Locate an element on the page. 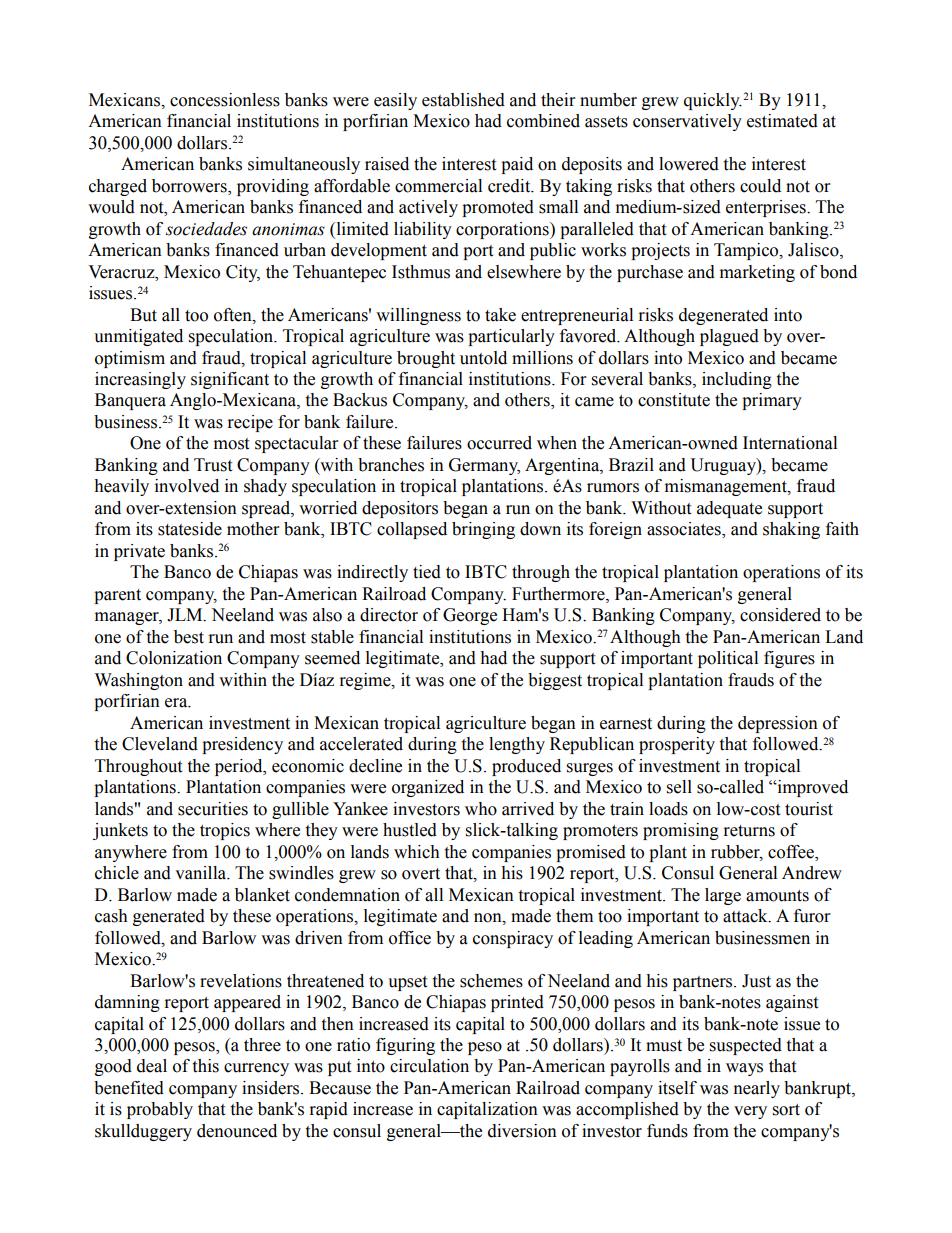 The width and height of the image is (952, 1233). coffee is located at coordinates (792, 852).
